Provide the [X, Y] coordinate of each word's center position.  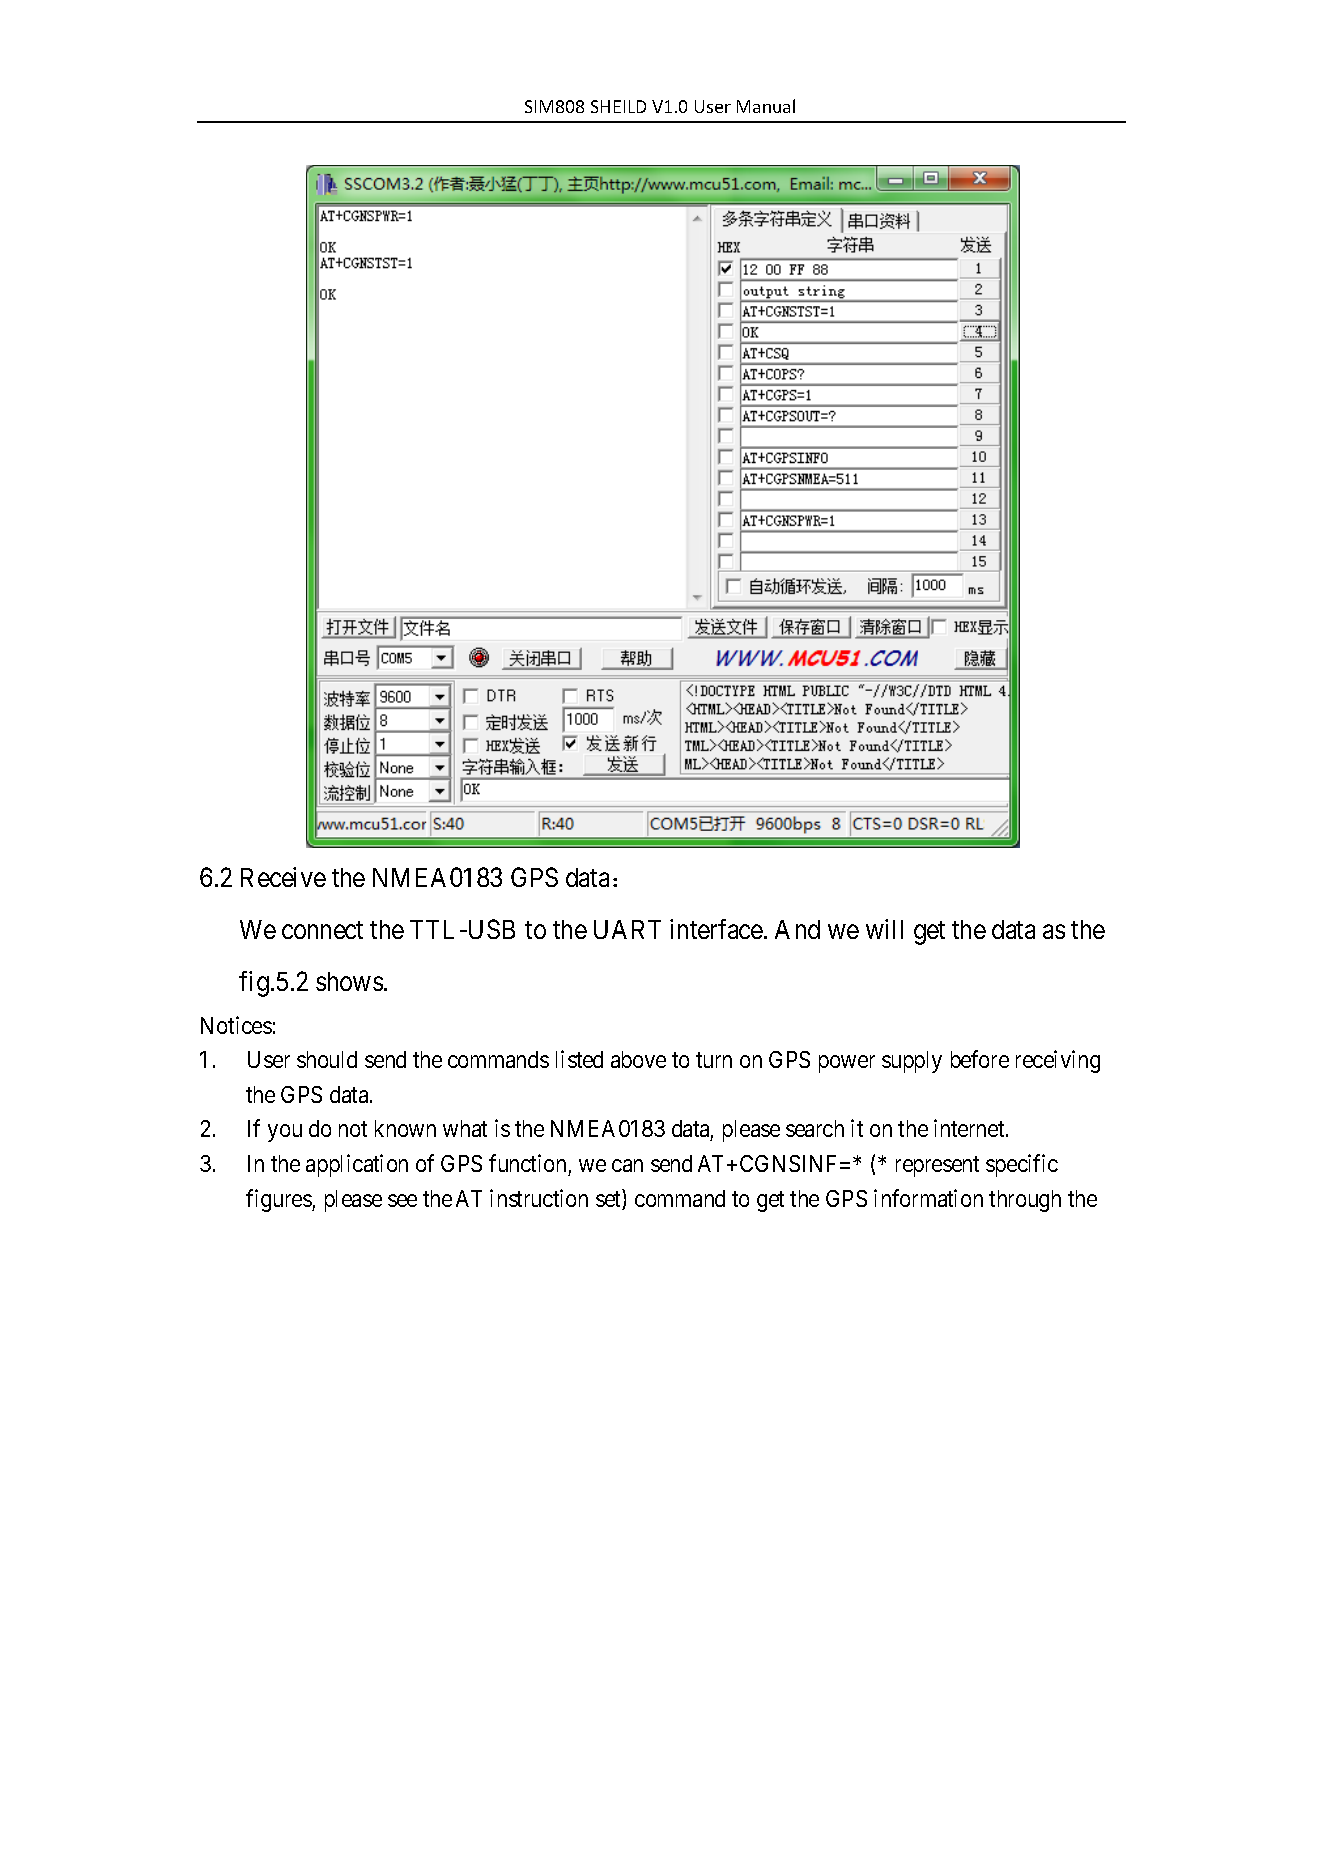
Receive [283, 877]
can [627, 1165]
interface [717, 929]
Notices [236, 1025]
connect [322, 930]
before [980, 1059]
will [884, 929]
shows [349, 981]
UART [627, 929]
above [638, 1059]
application [357, 1165]
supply [912, 1062]
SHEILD [618, 106]
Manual [766, 106]
